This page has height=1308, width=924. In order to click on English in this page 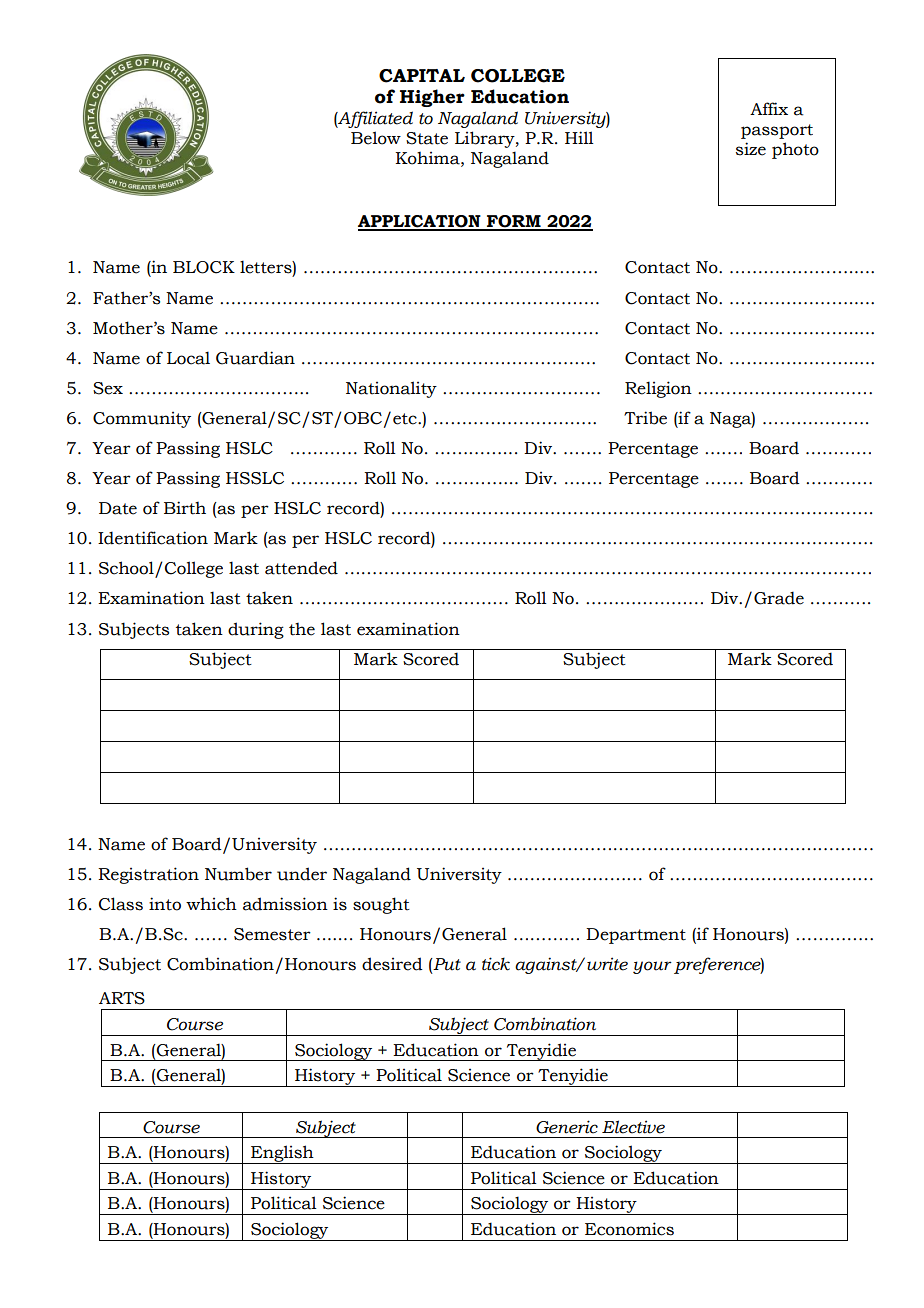, I will do `click(282, 1154)`.
